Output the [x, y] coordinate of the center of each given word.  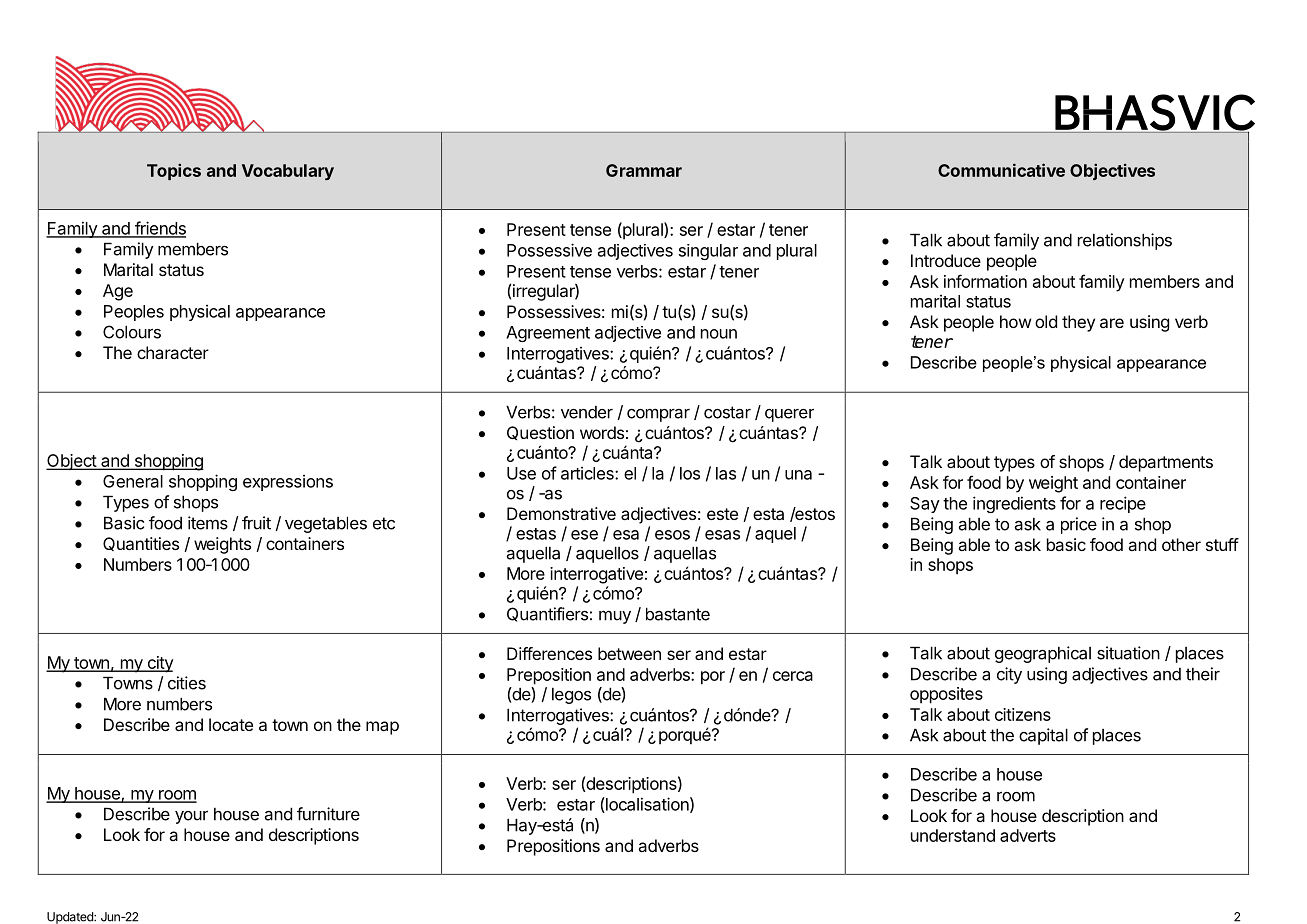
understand [953, 835]
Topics [174, 171]
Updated [71, 918]
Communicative [1001, 170]
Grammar [644, 170]
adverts [1028, 835]
